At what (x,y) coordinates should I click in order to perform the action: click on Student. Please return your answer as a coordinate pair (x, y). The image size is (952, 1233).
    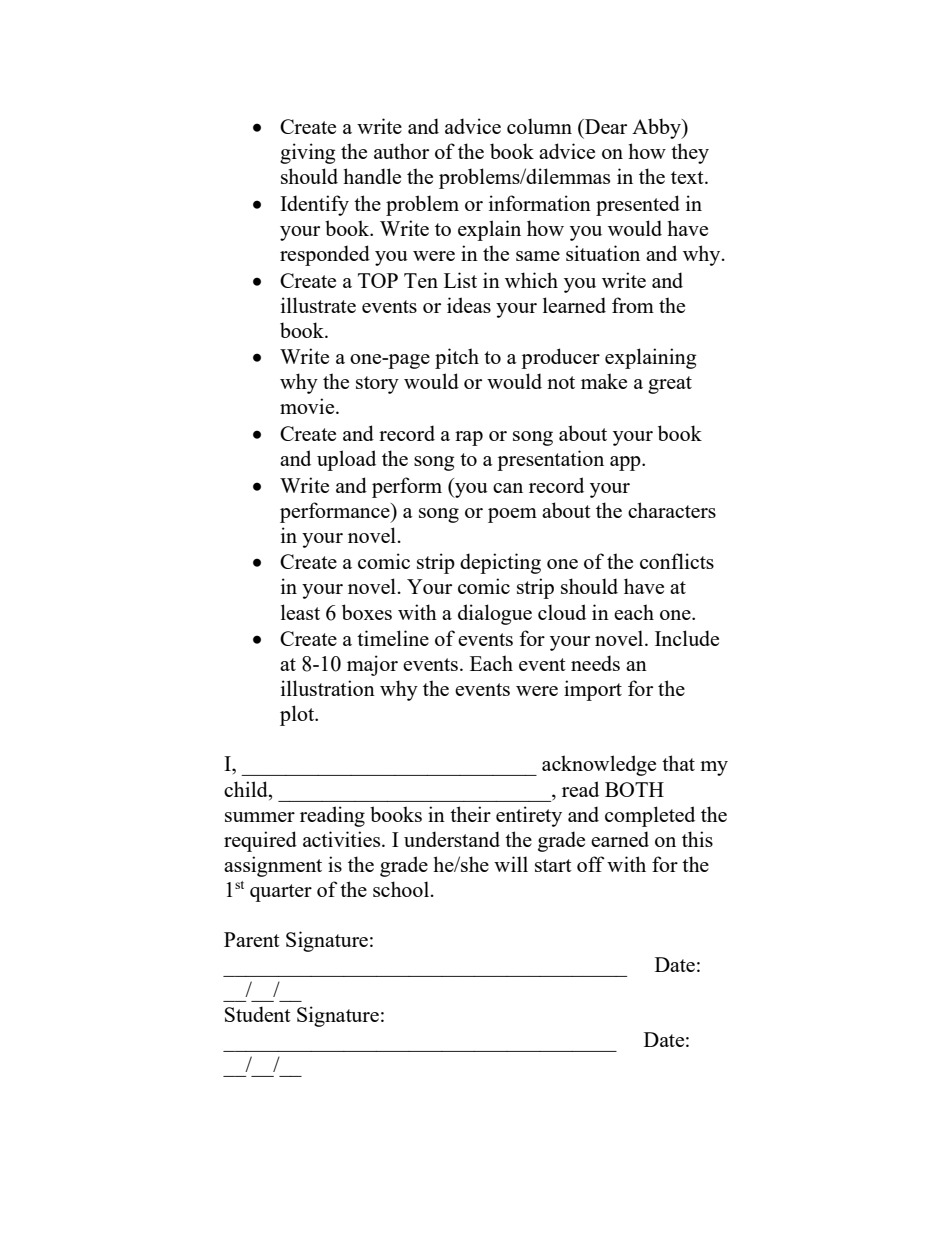
    Looking at the image, I should click on (258, 1014).
